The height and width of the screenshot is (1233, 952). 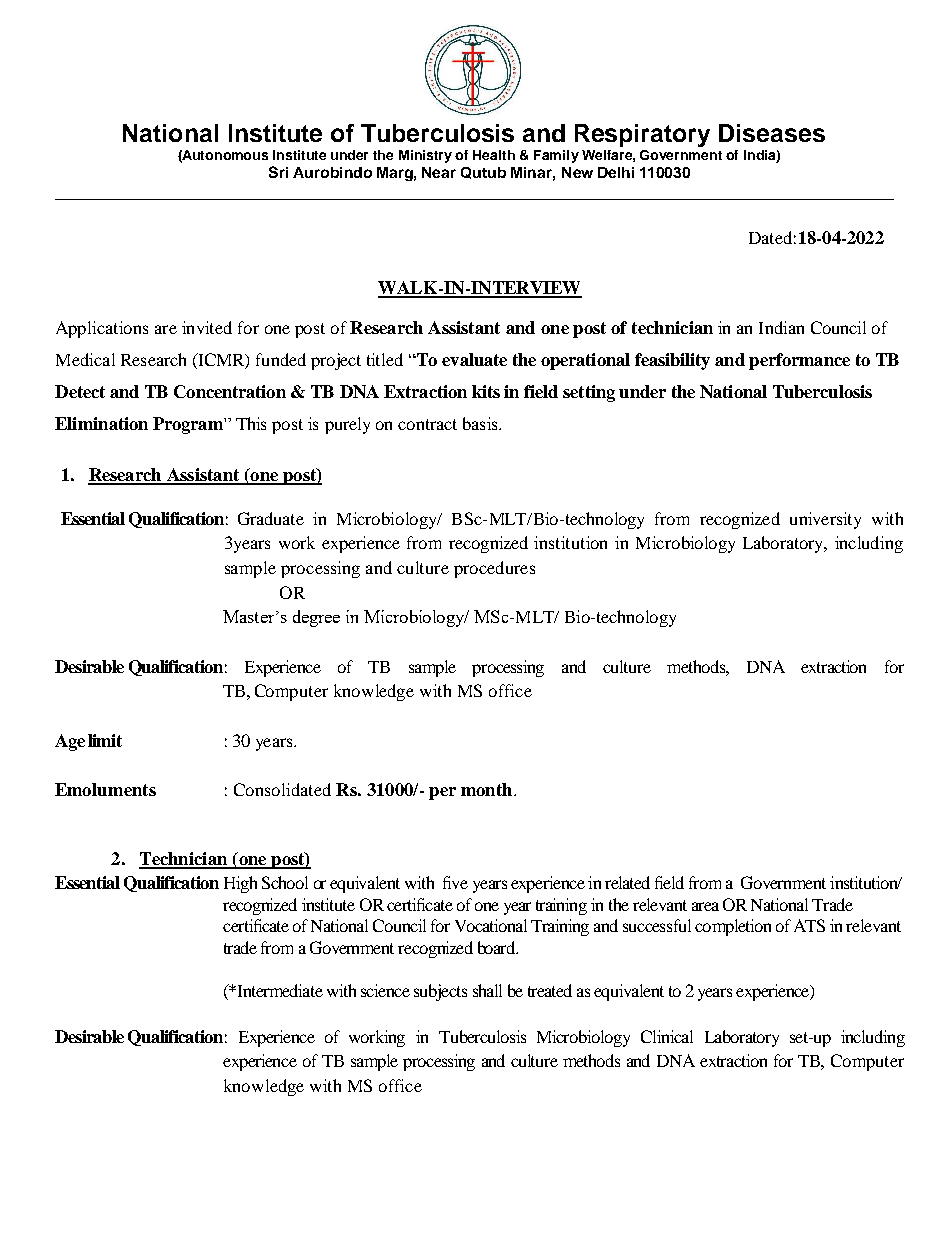 I want to click on Intermediate, so click(x=279, y=990).
